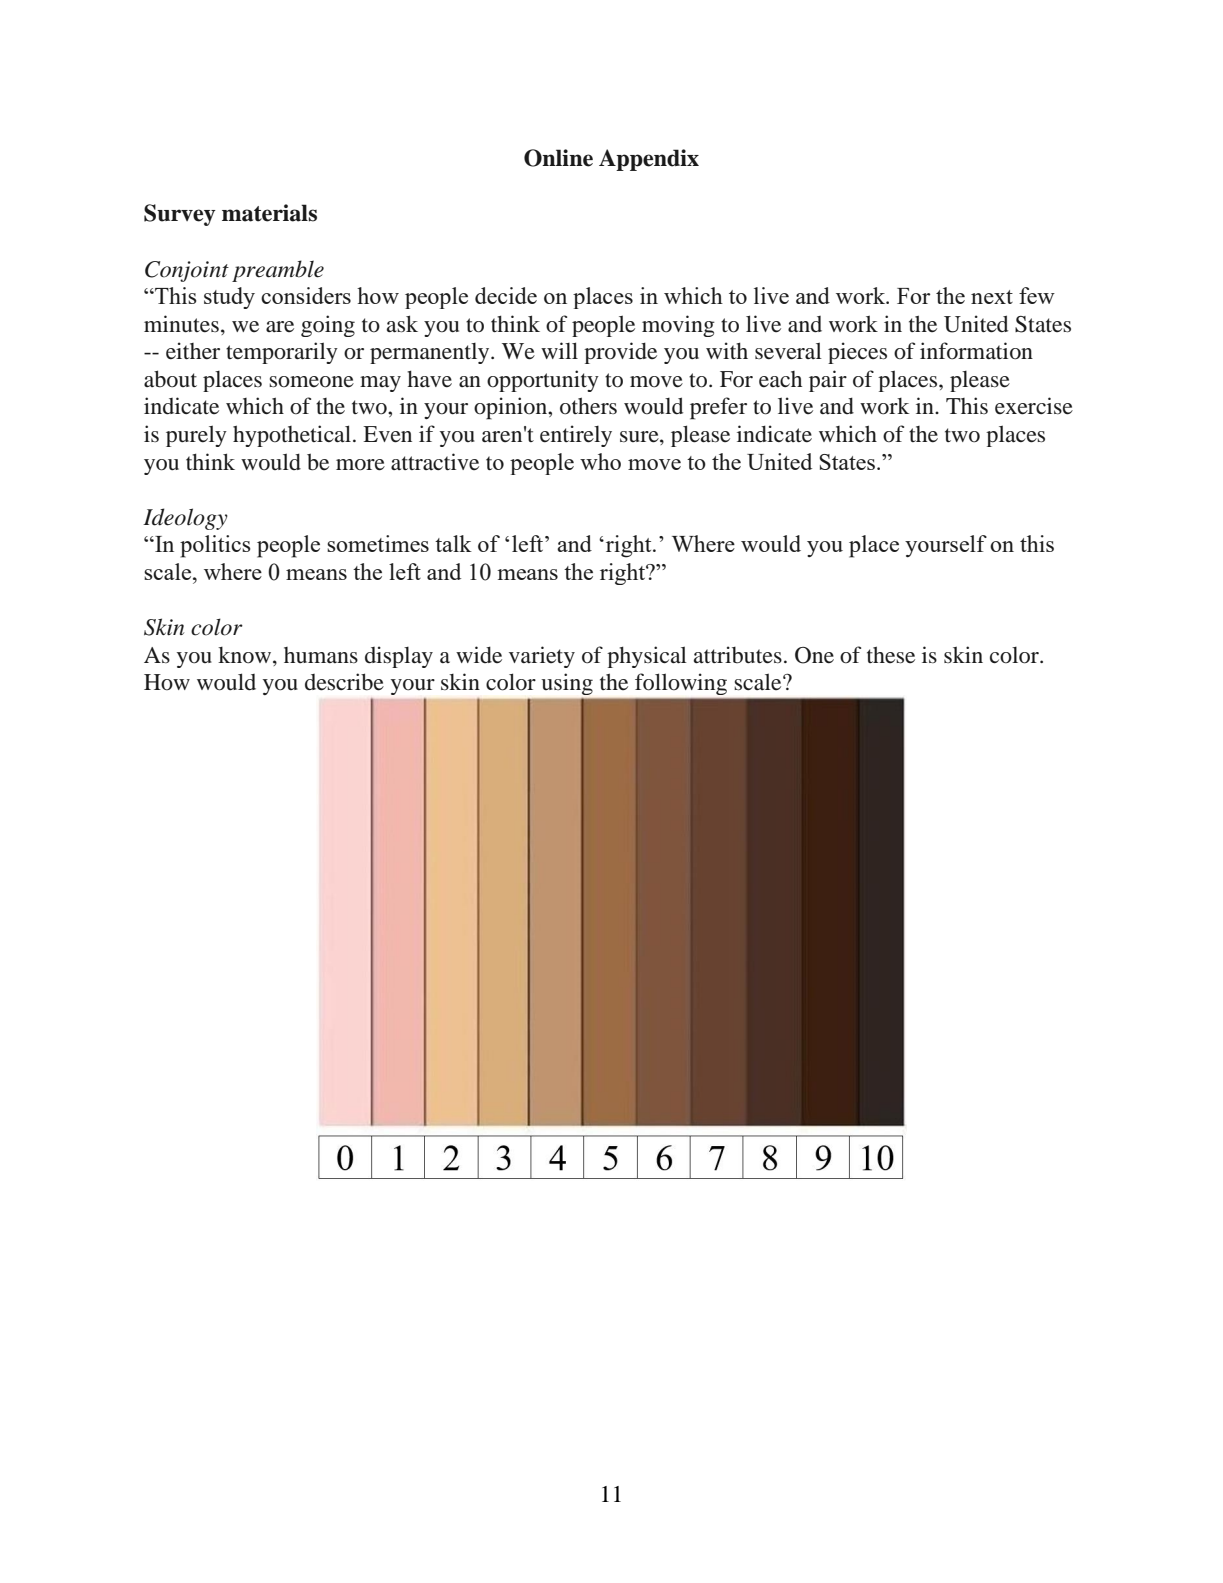 The width and height of the page is (1223, 1583). What do you see at coordinates (246, 655) in the page?
I see `know` at bounding box center [246, 655].
